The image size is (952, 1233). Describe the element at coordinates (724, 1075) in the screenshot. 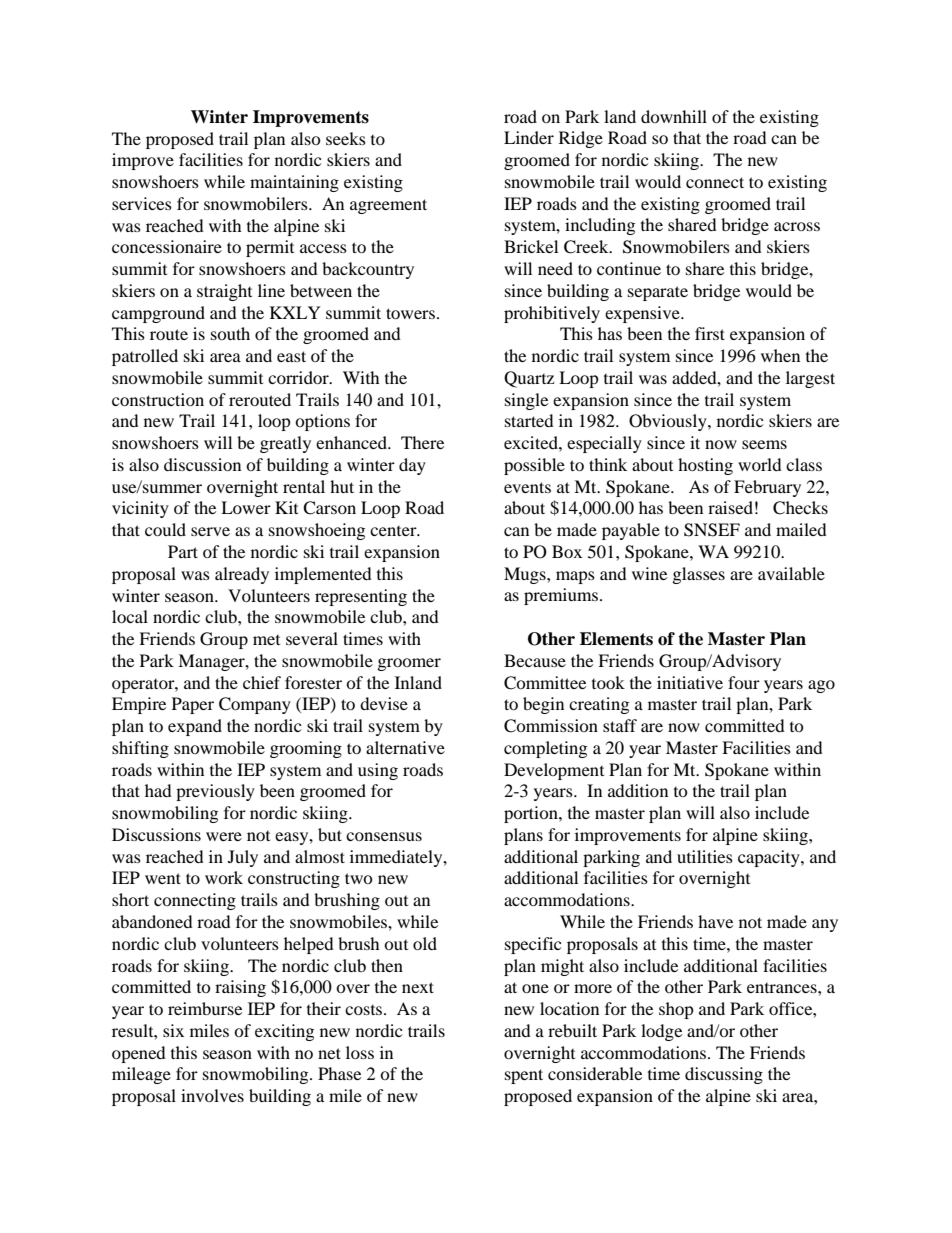

I see `discussing` at that location.
